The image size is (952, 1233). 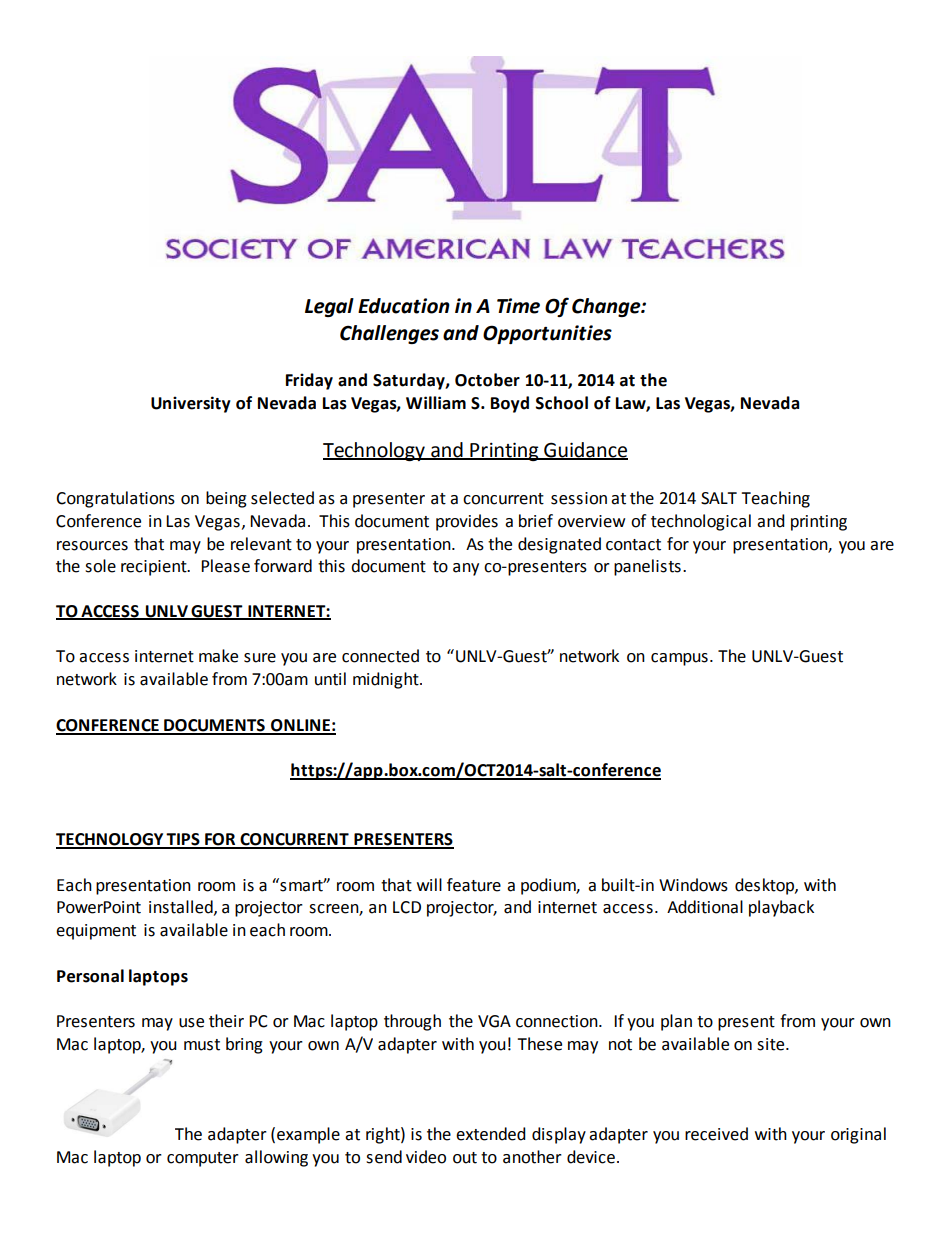 I want to click on recipient, so click(x=155, y=568).
